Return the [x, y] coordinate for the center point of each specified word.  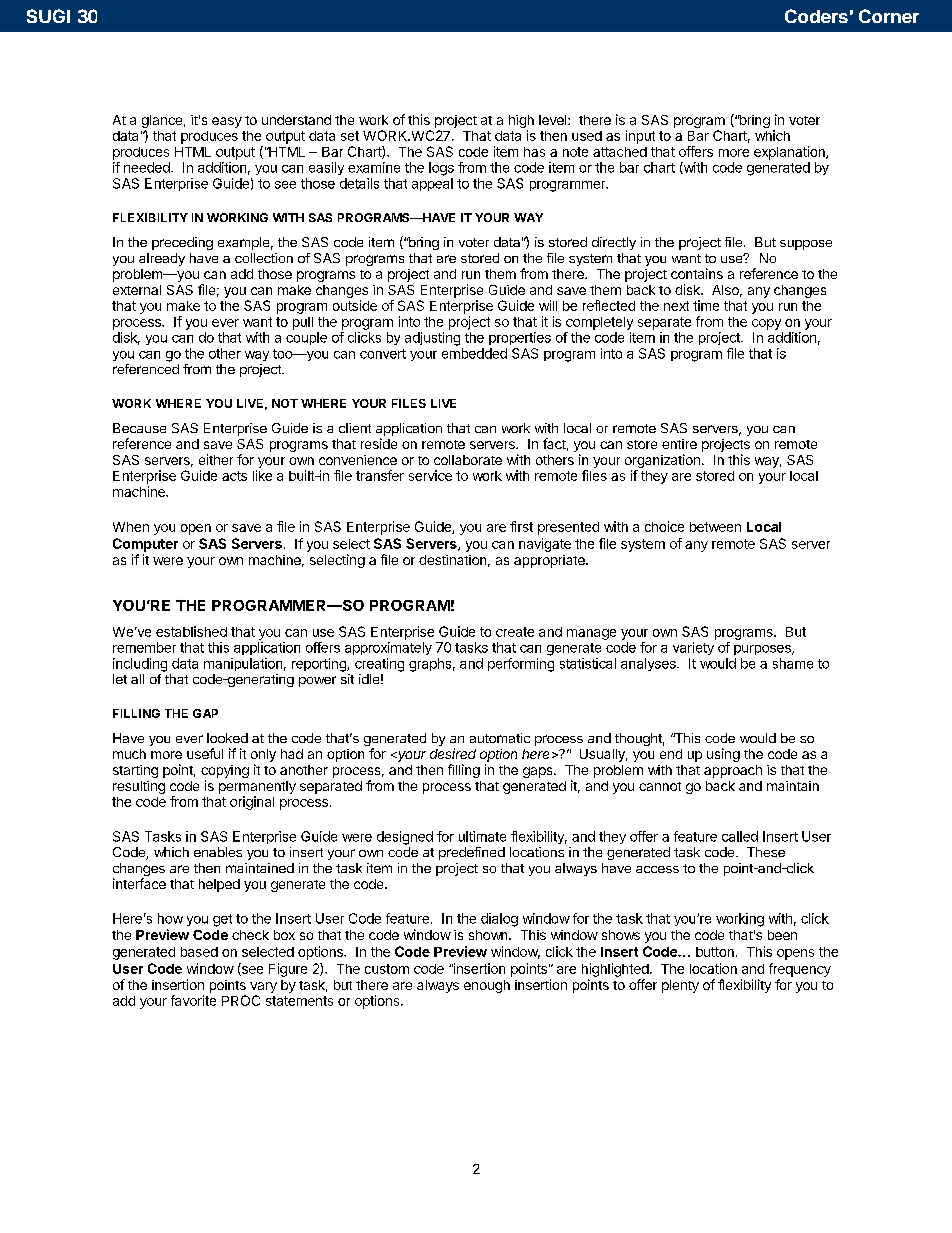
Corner [889, 16]
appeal [432, 184]
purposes [763, 650]
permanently [257, 787]
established [191, 631]
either [216, 459]
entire [679, 444]
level [554, 120]
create [515, 632]
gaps [539, 772]
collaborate [468, 460]
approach [733, 771]
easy [227, 122]
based [199, 952]
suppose [806, 245]
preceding [182, 243]
